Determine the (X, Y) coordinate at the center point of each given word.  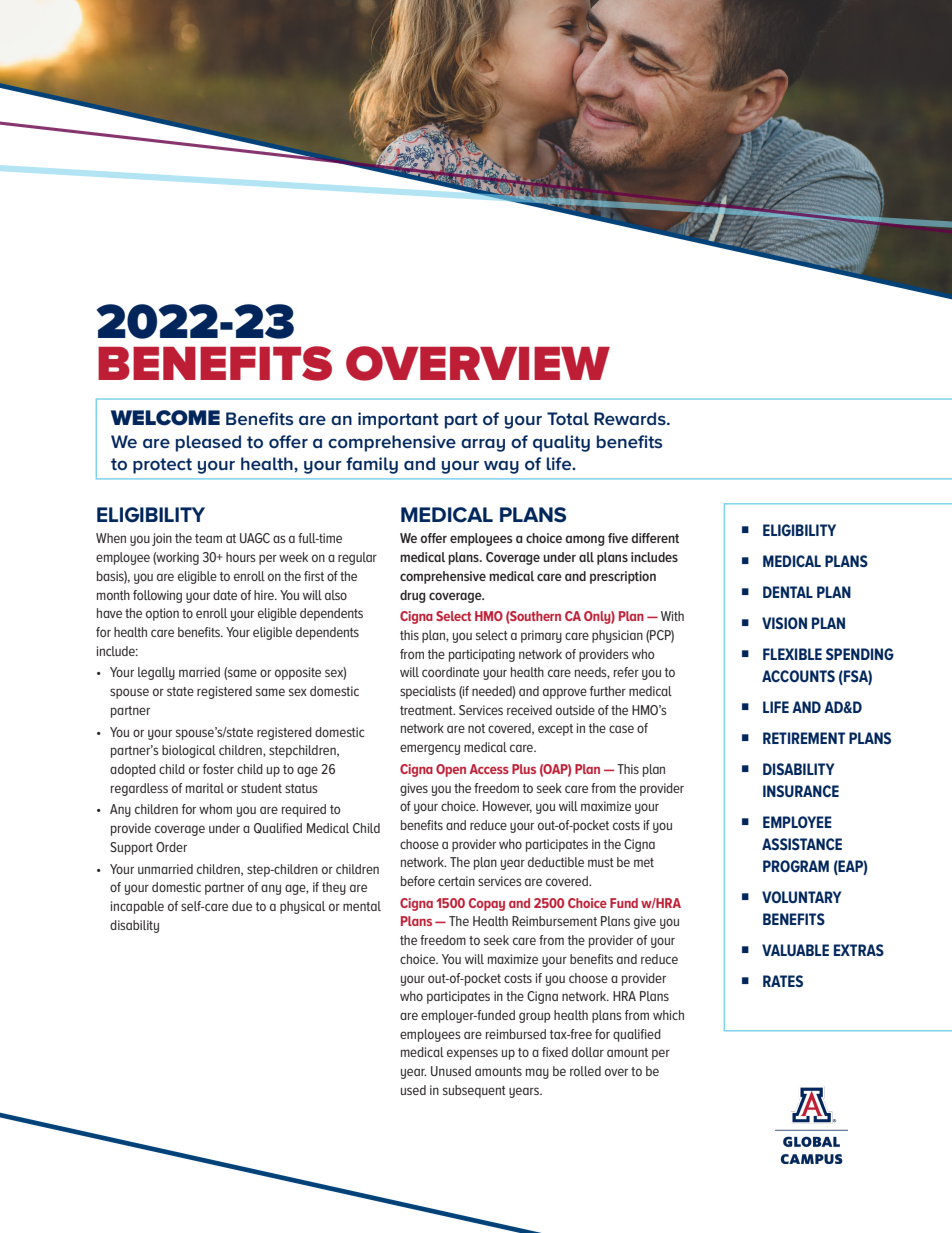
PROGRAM (796, 866)
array (483, 445)
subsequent (474, 1091)
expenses (472, 1054)
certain (456, 881)
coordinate (450, 672)
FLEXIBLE (792, 654)
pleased (208, 443)
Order (171, 847)
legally (156, 673)
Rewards (631, 418)
